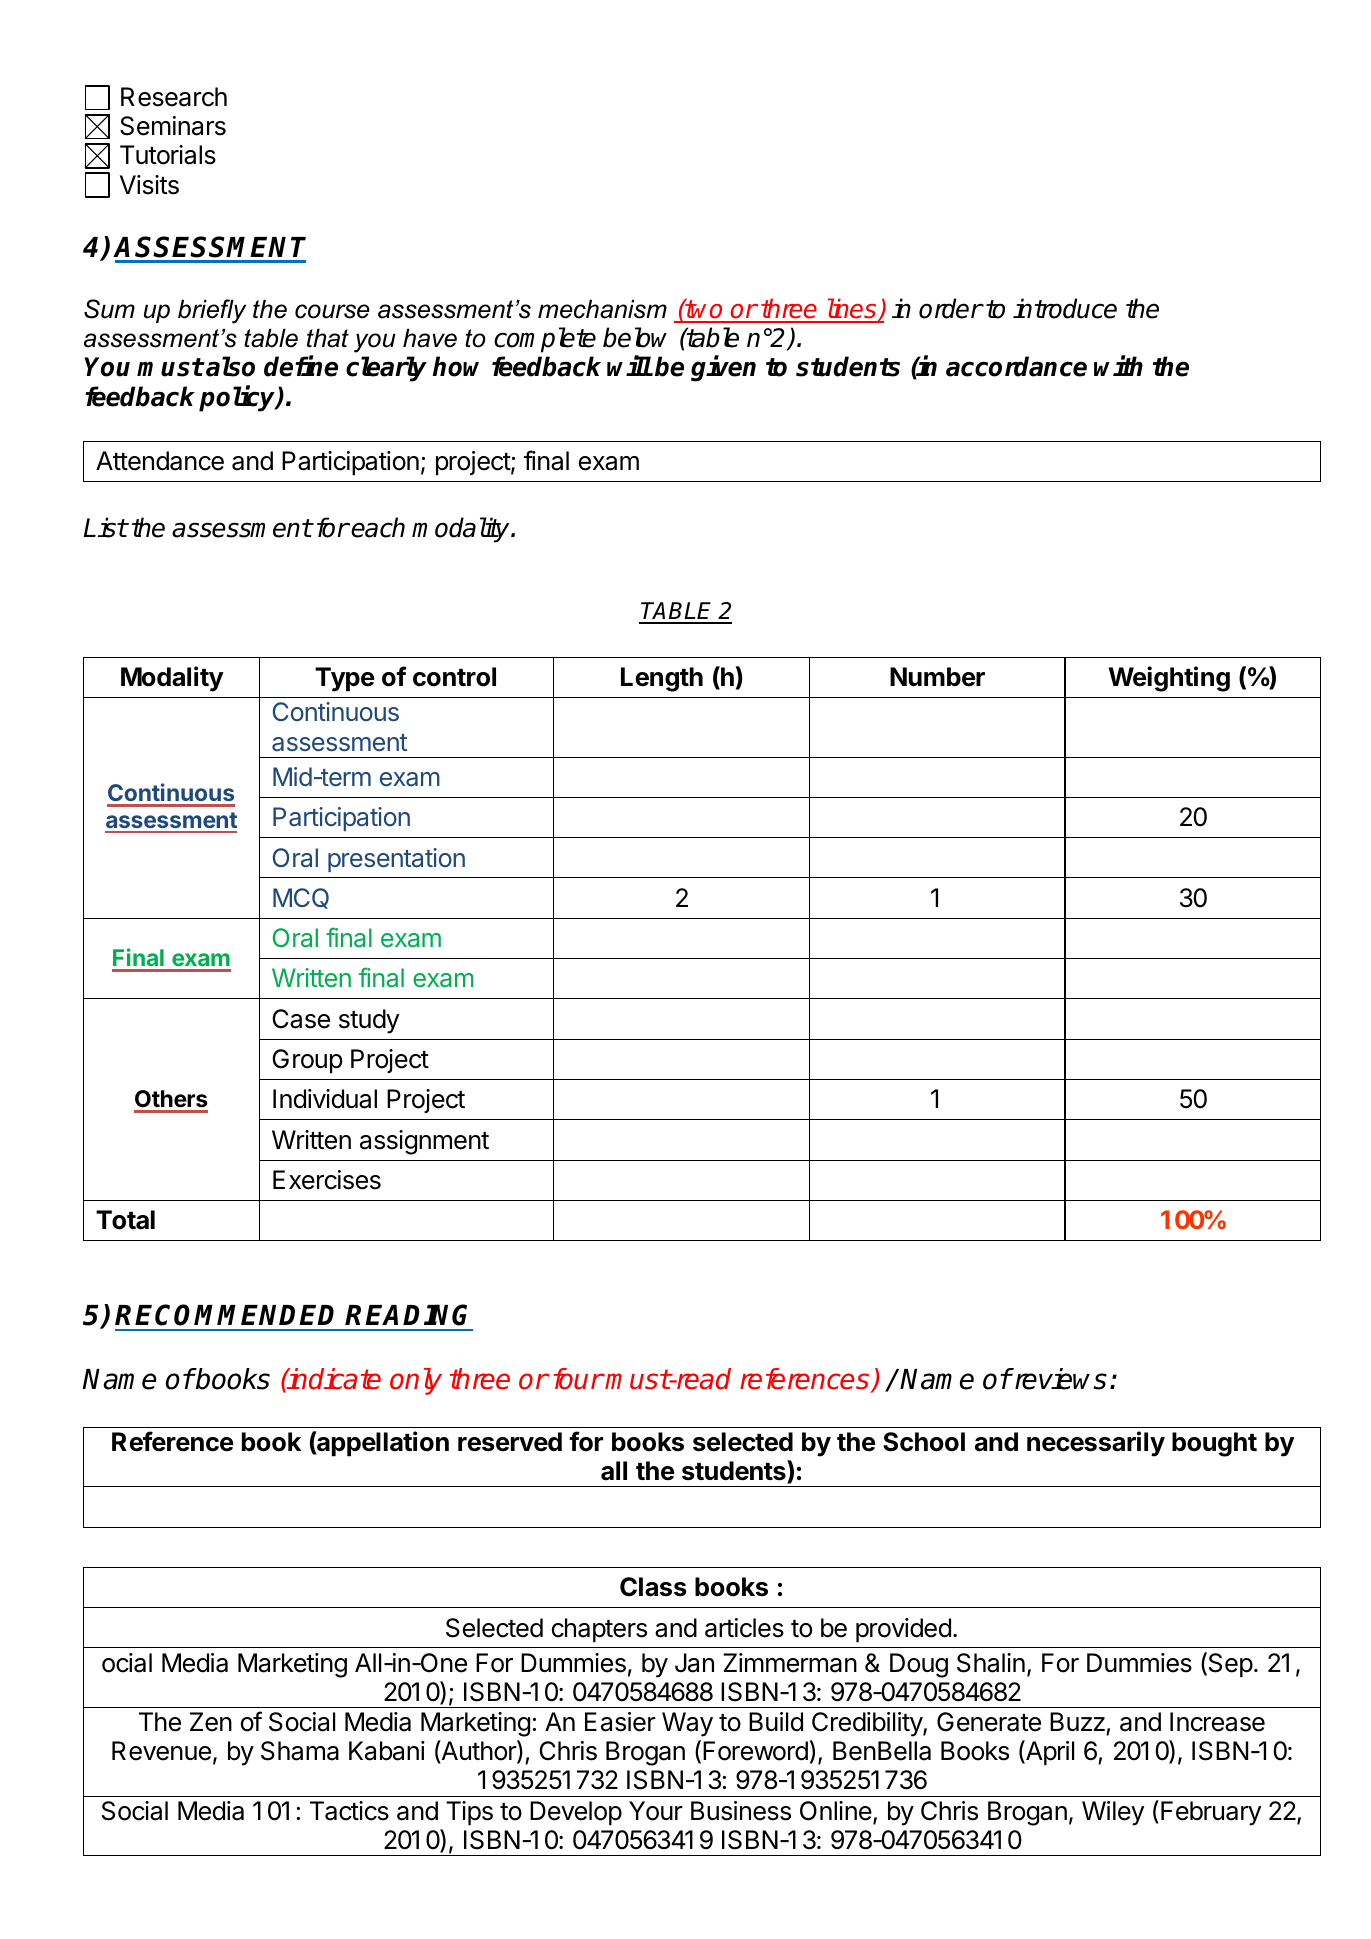  I want to click on given, so click(723, 369).
